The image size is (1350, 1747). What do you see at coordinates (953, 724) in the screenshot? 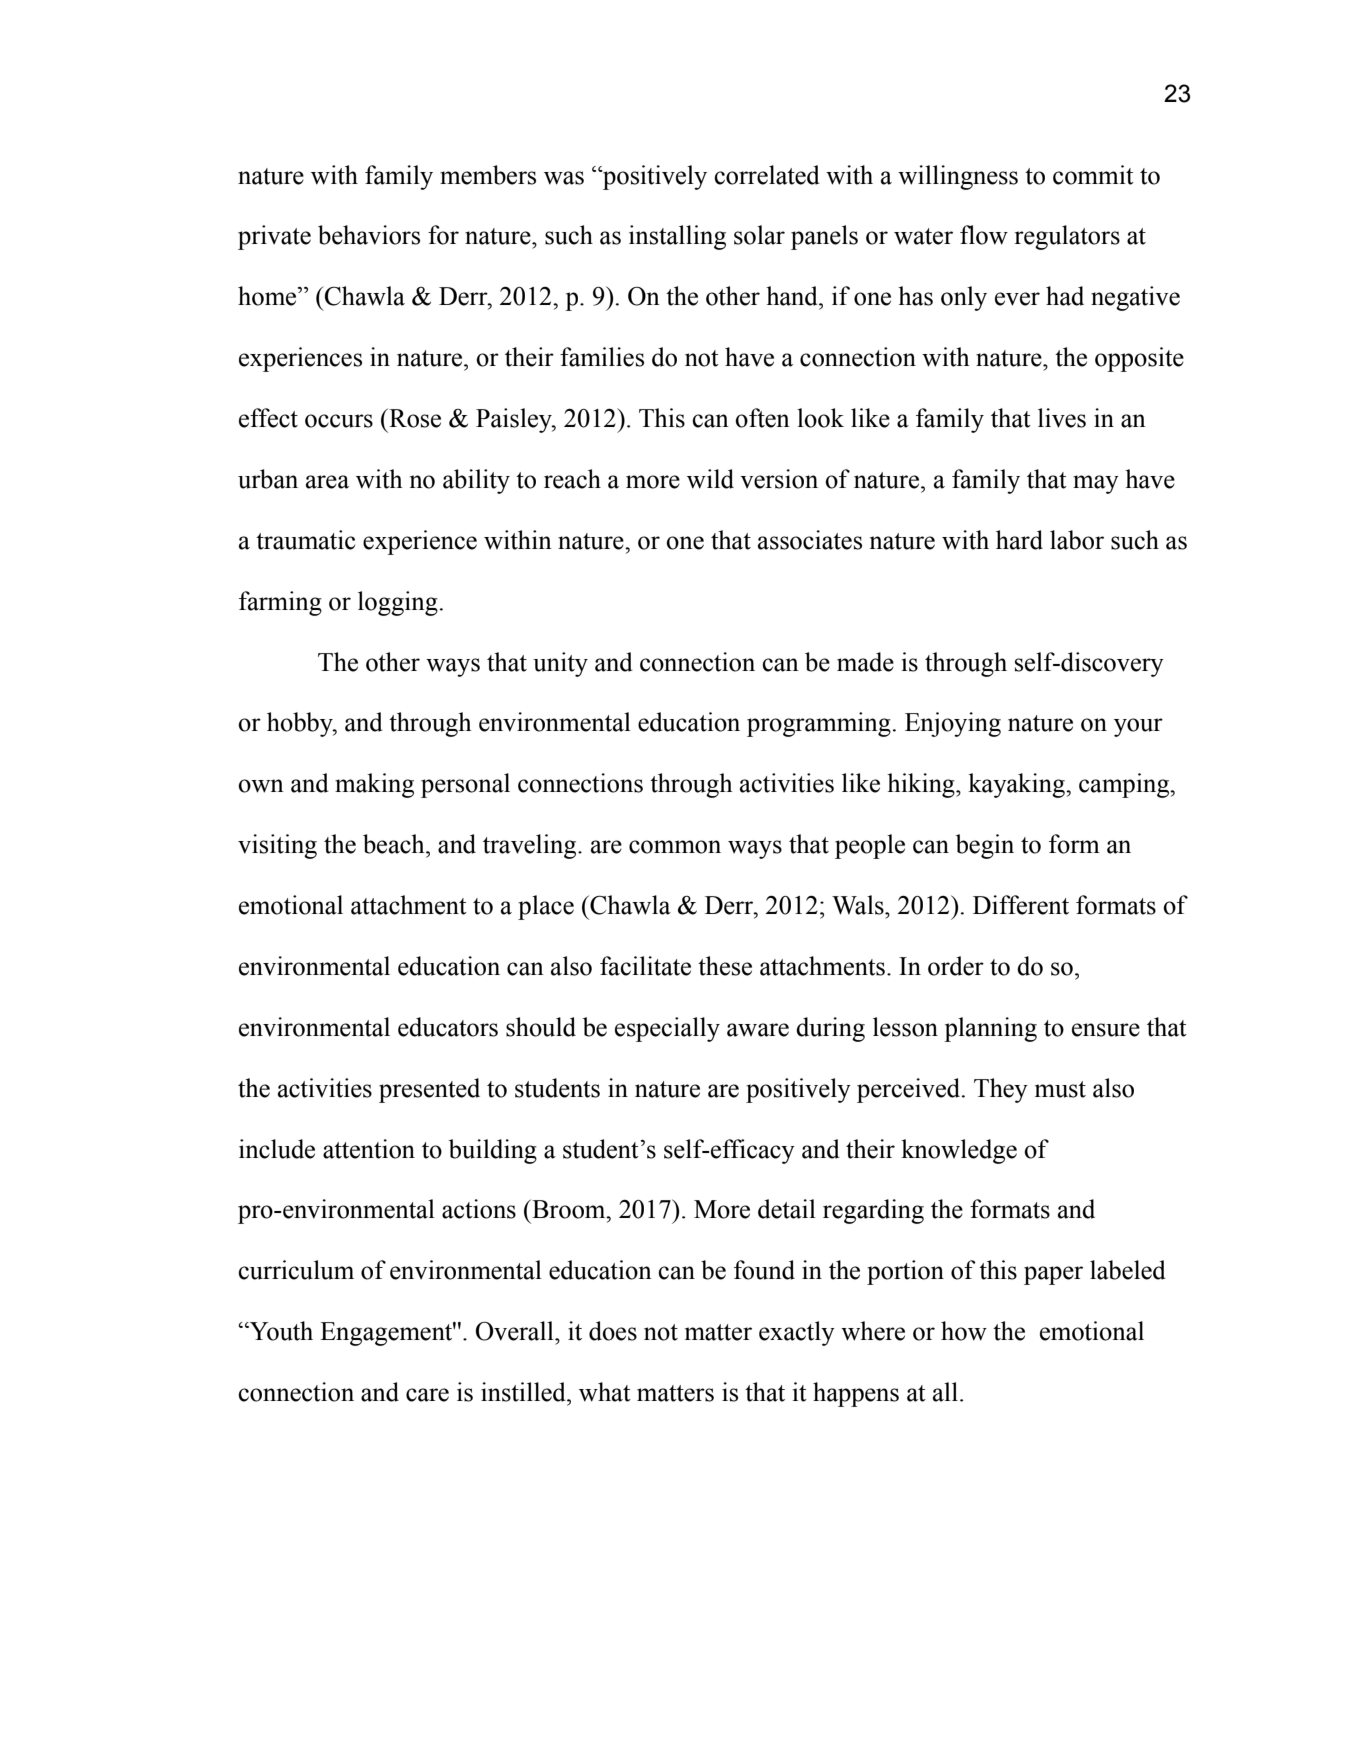
I see `Enjoying` at bounding box center [953, 724].
